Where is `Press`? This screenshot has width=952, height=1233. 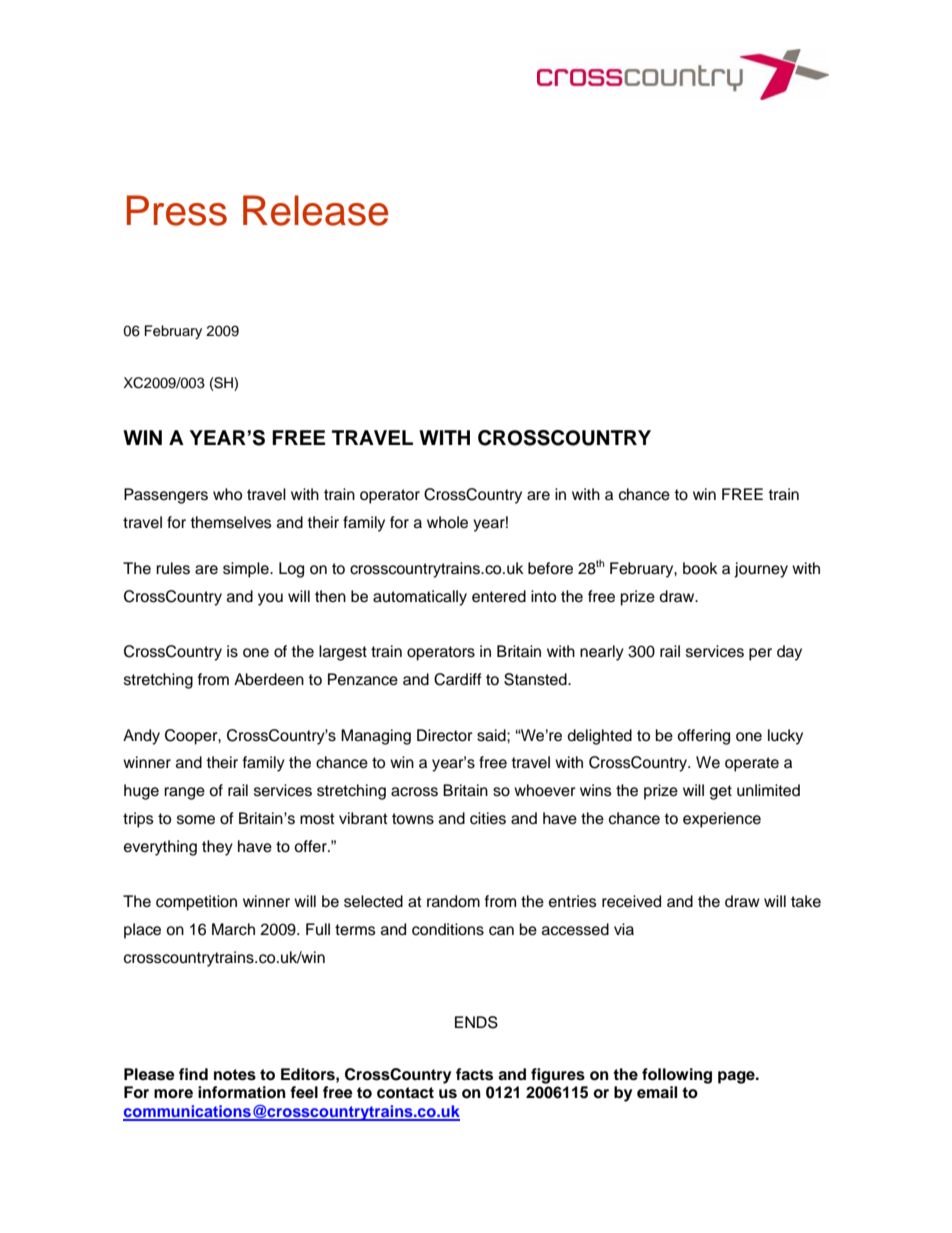
Press is located at coordinates (177, 210).
